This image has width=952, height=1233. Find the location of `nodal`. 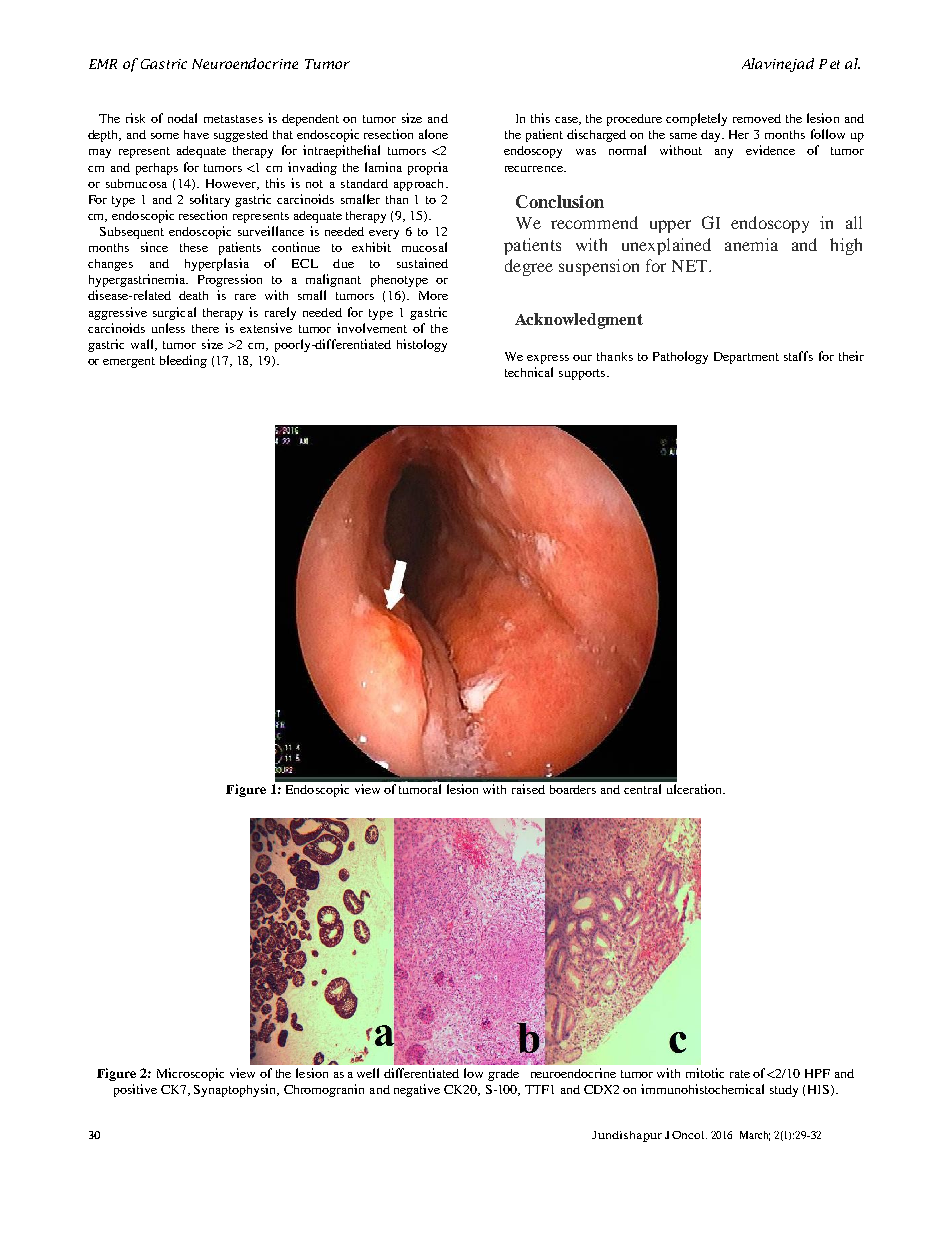

nodal is located at coordinates (182, 118).
